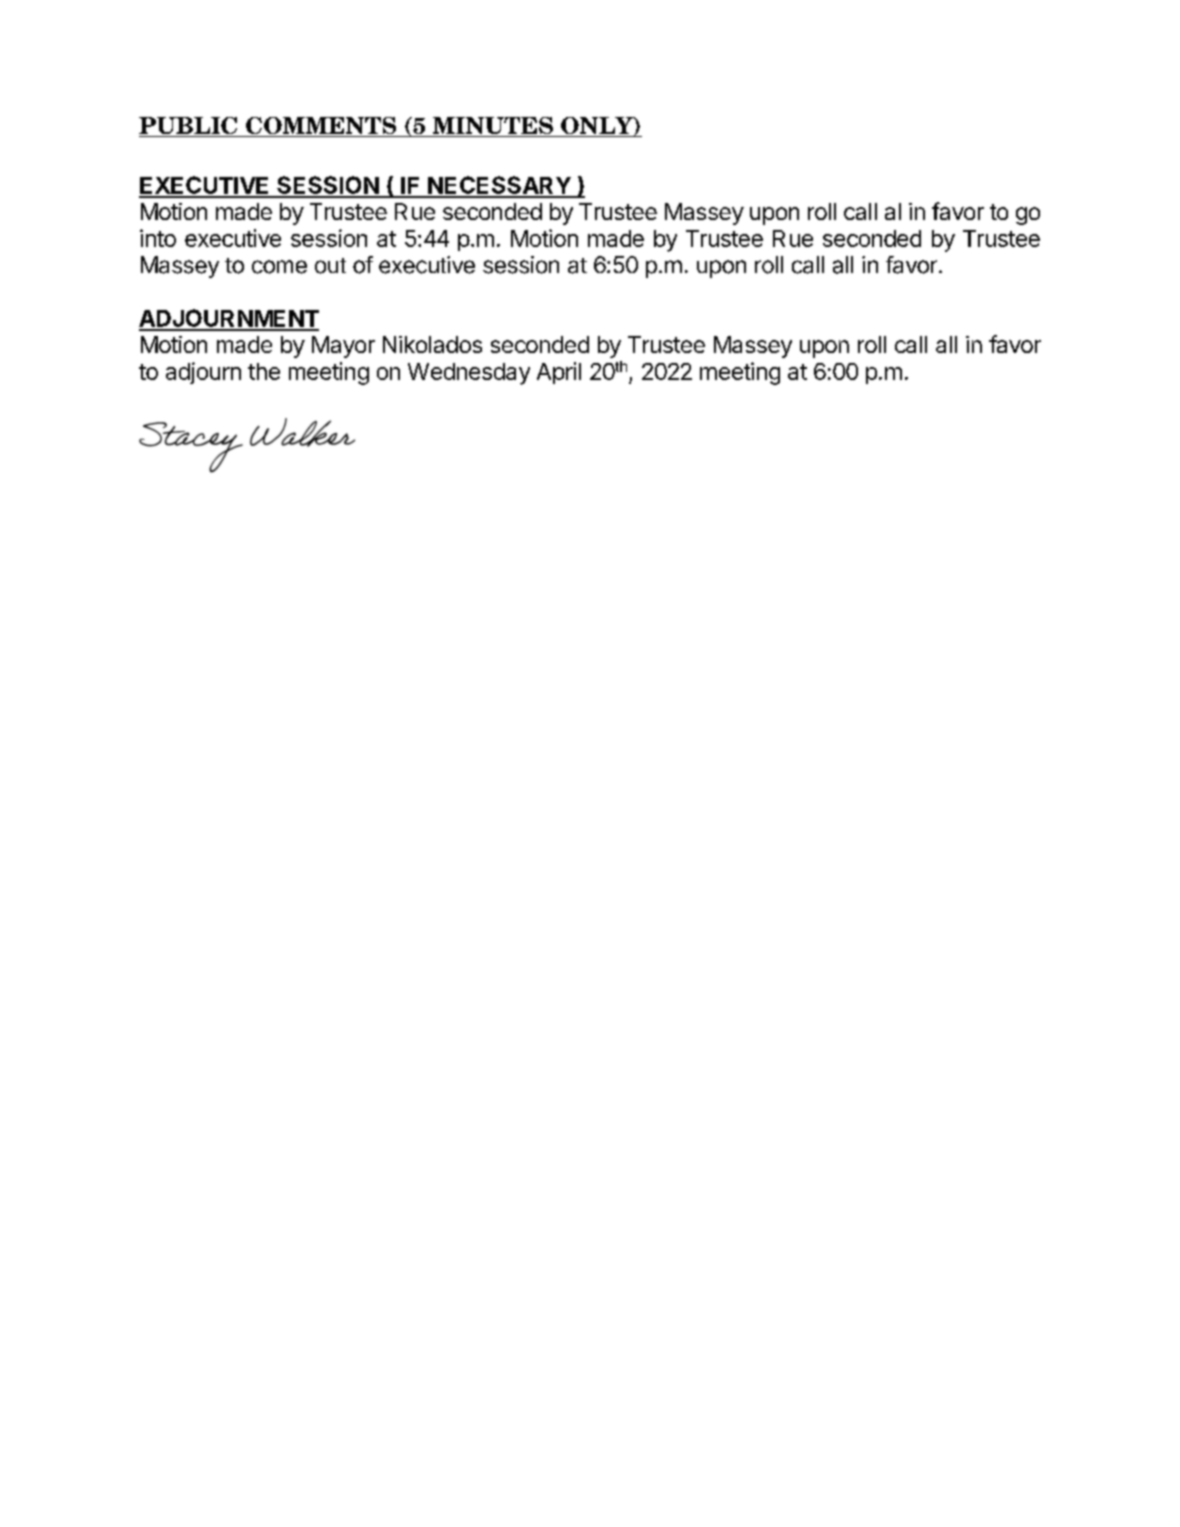 This screenshot has height=1527, width=1180. What do you see at coordinates (343, 347) in the screenshot?
I see `Mayor` at bounding box center [343, 347].
